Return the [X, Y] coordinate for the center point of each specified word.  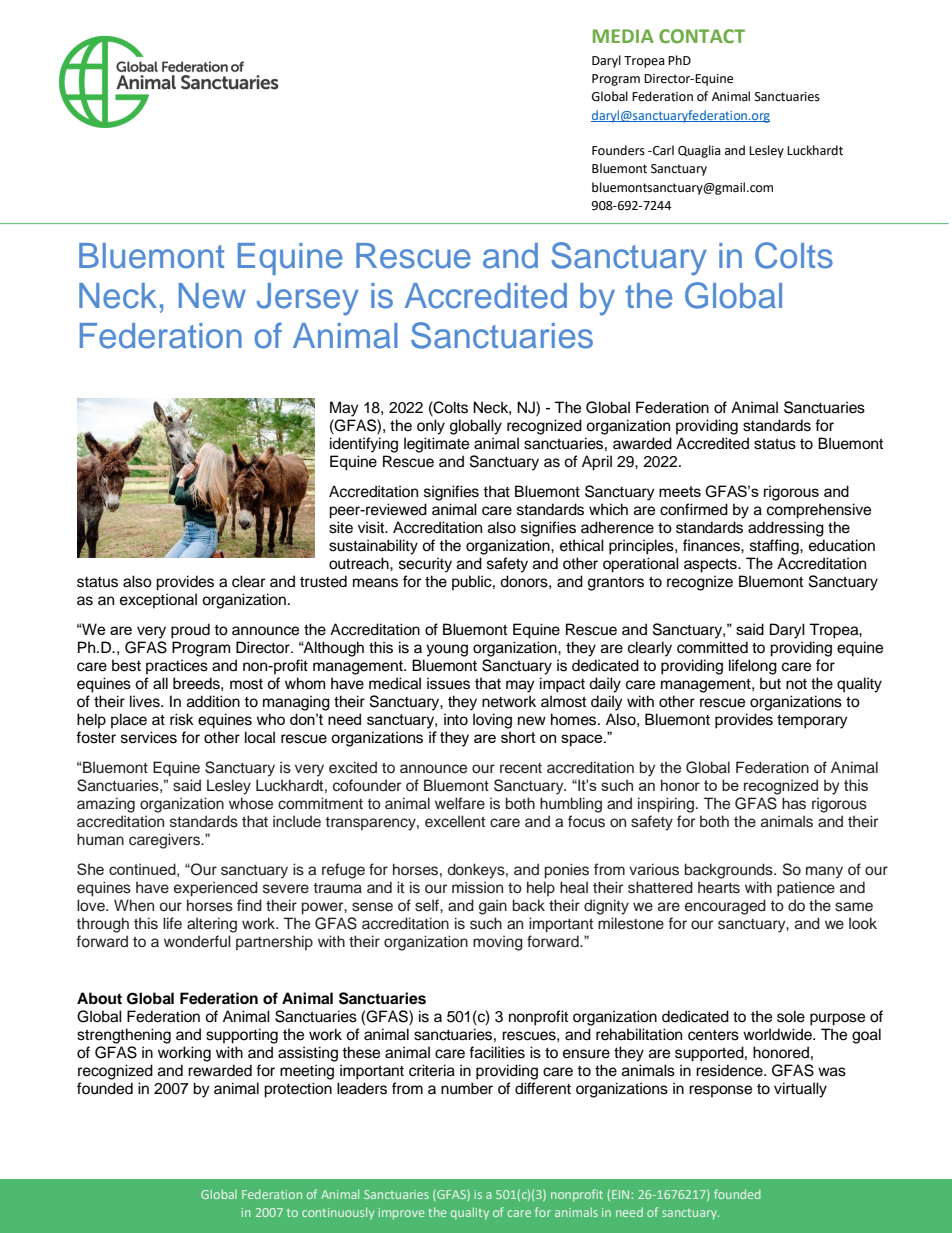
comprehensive [819, 511]
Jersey [308, 299]
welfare [460, 803]
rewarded [220, 1070]
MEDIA [623, 36]
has [794, 803]
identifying [364, 445]
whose [251, 803]
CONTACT [702, 36]
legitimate [436, 445]
